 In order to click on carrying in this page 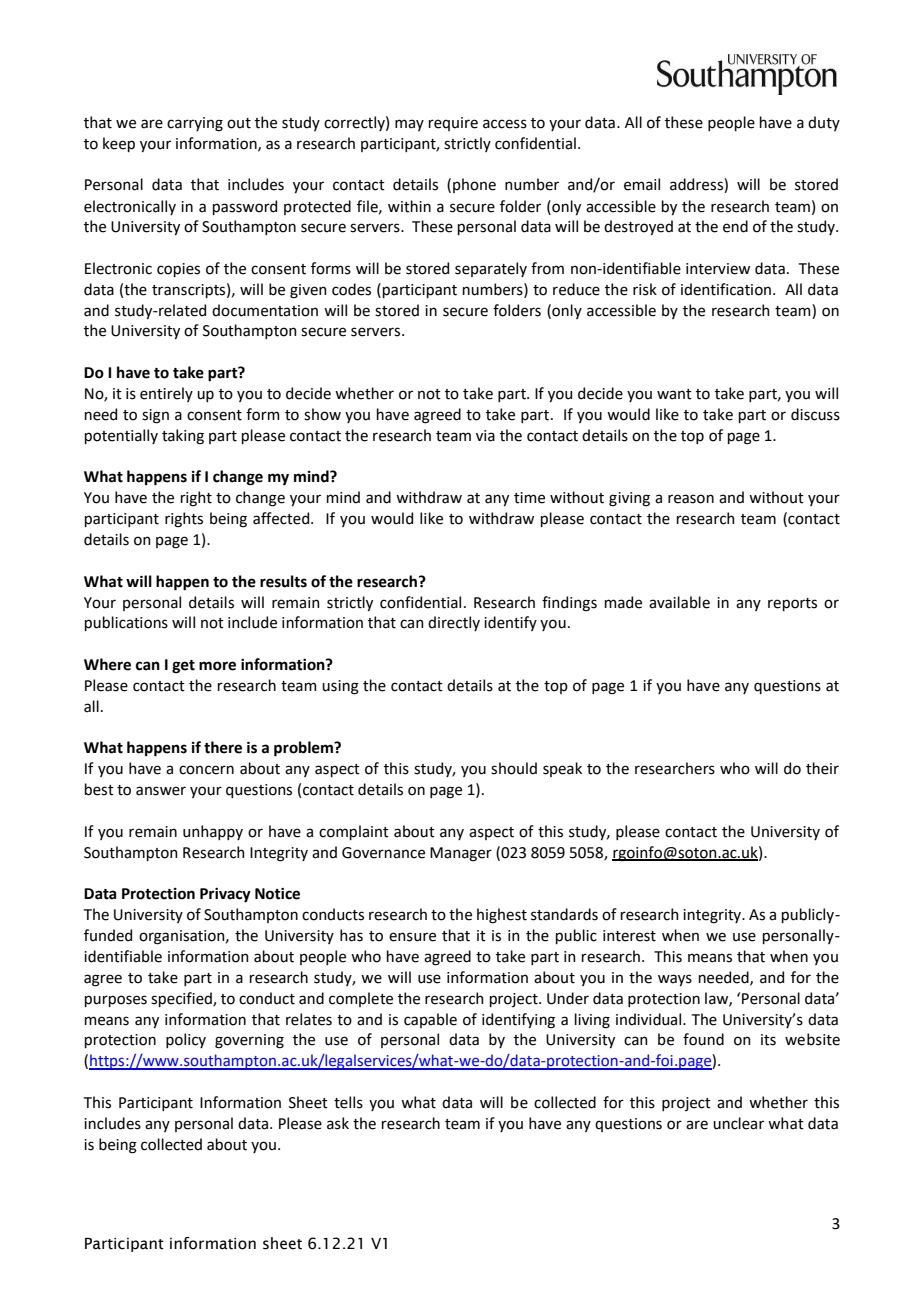, I will do `click(195, 124)`.
